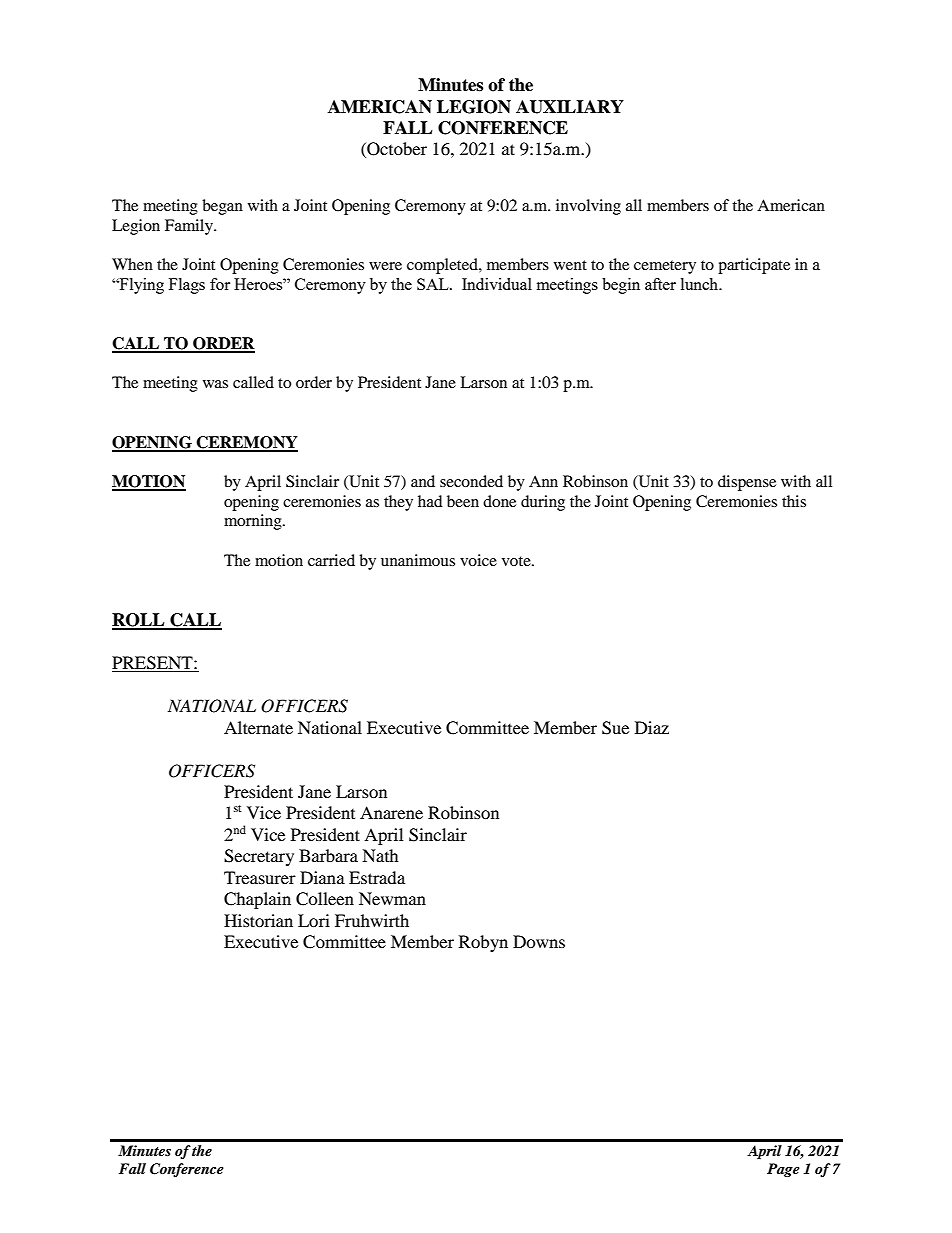 This screenshot has height=1233, width=952. What do you see at coordinates (588, 207) in the screenshot?
I see `involving` at bounding box center [588, 207].
